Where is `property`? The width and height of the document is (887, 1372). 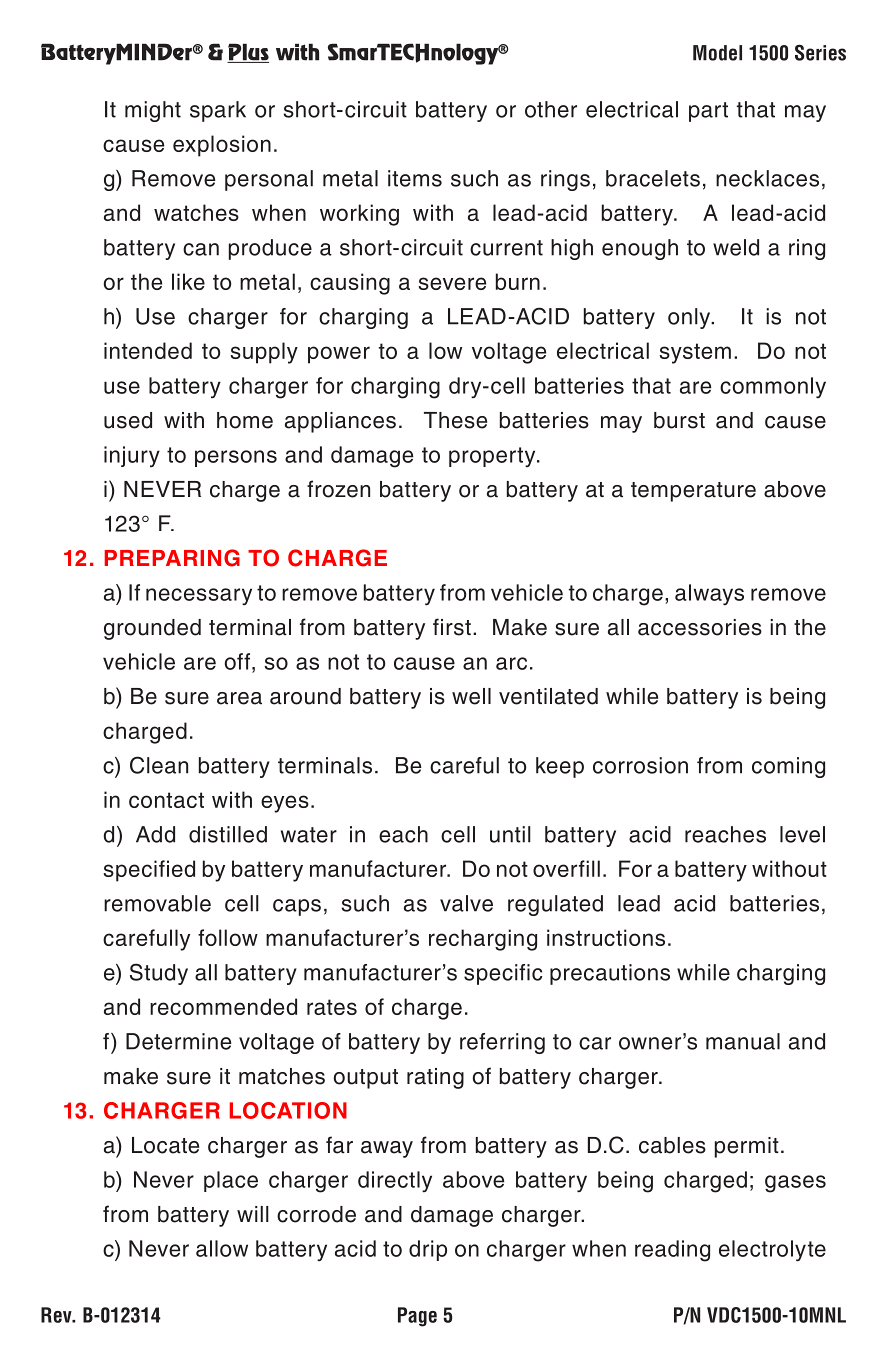 property is located at coordinates (493, 457).
